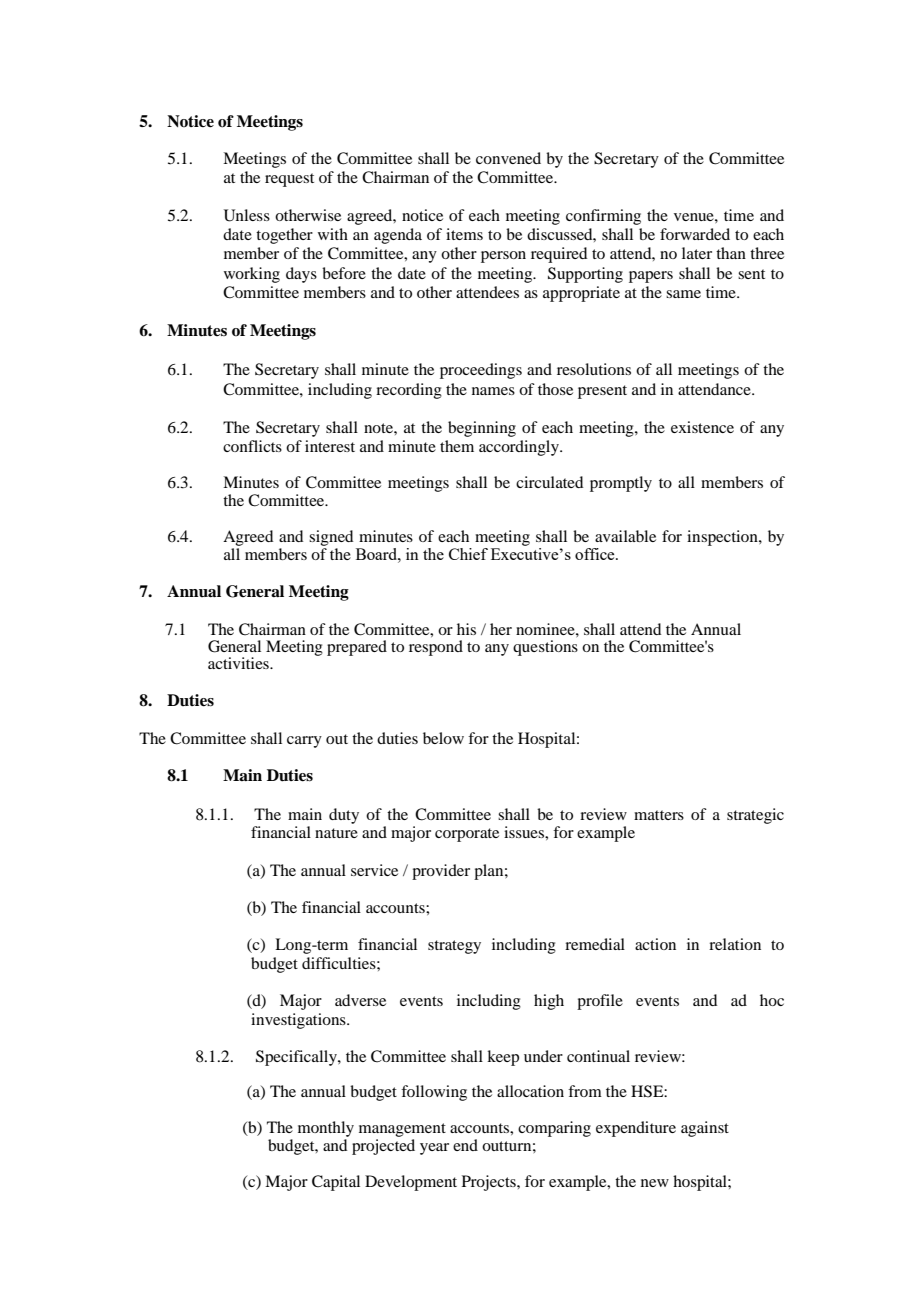  Describe the element at coordinates (695, 234) in the screenshot. I see `forwarded` at that location.
